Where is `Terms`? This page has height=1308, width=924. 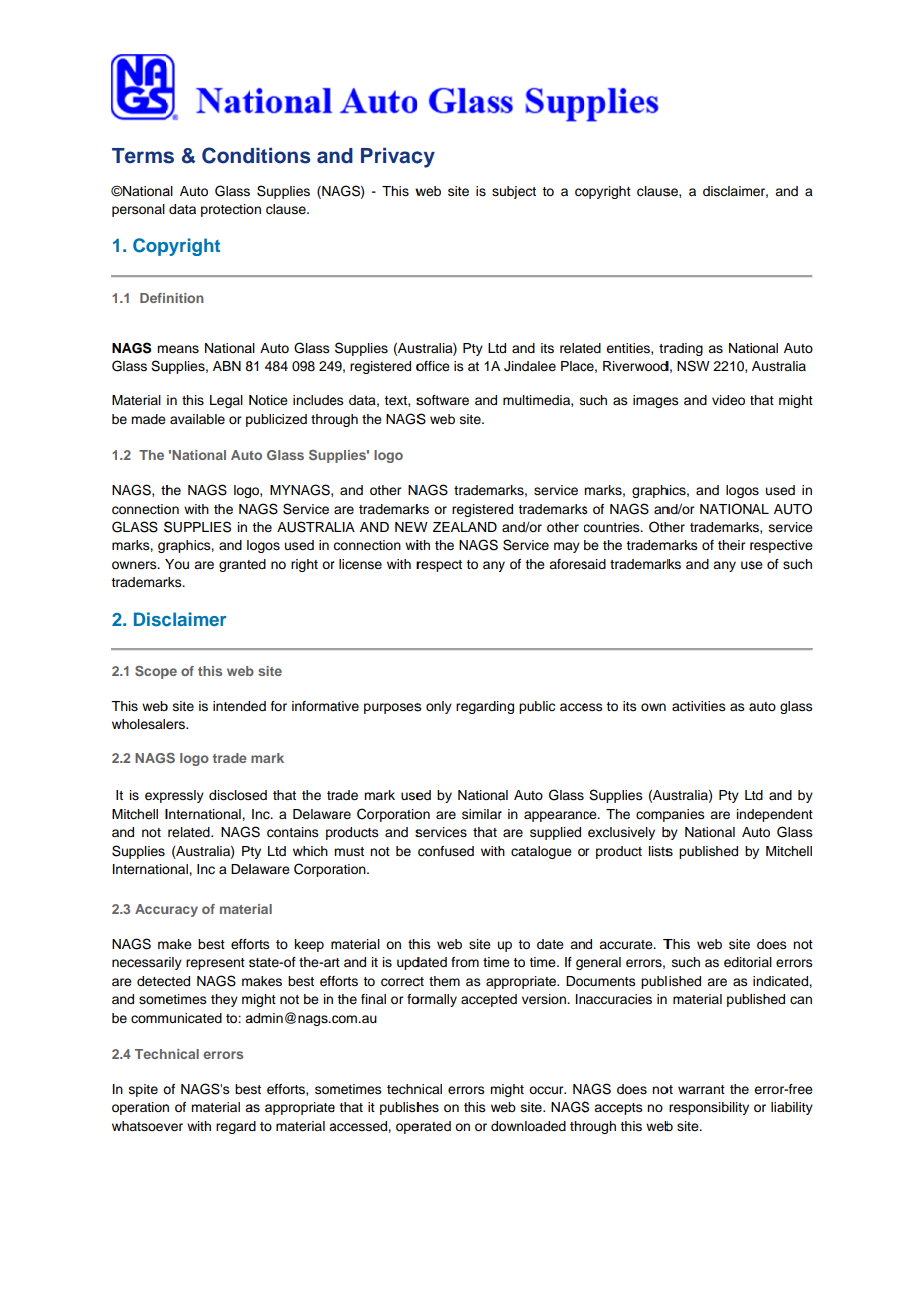 Terms is located at coordinates (143, 156).
